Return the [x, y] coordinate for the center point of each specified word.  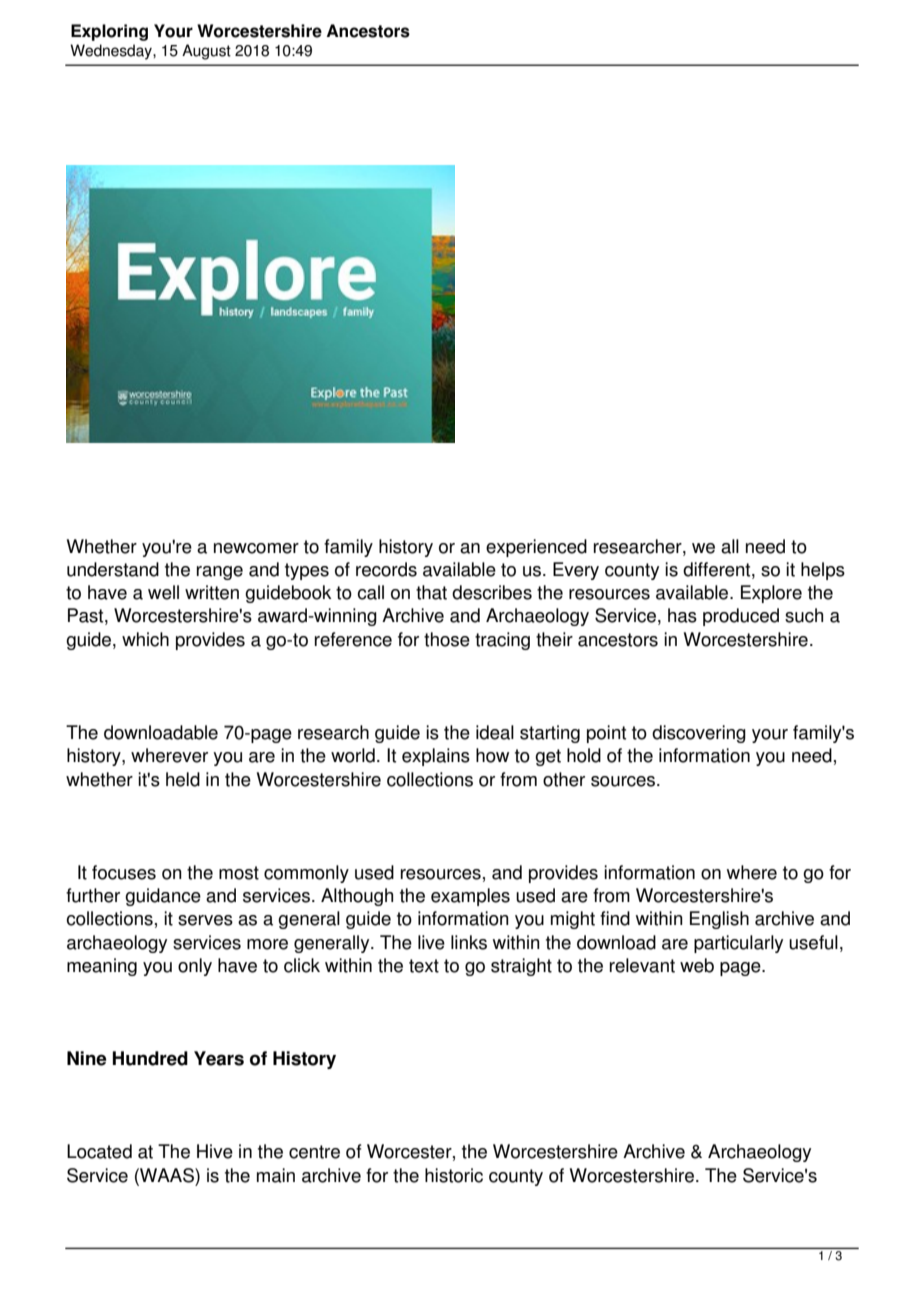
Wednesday [112, 52]
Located [99, 1151]
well [163, 592]
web [697, 965]
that [431, 592]
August [206, 52]
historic [454, 1175]
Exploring [109, 32]
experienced [536, 548]
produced [741, 617]
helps [823, 571]
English [719, 920]
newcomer [256, 548]
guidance [163, 897]
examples [470, 897]
